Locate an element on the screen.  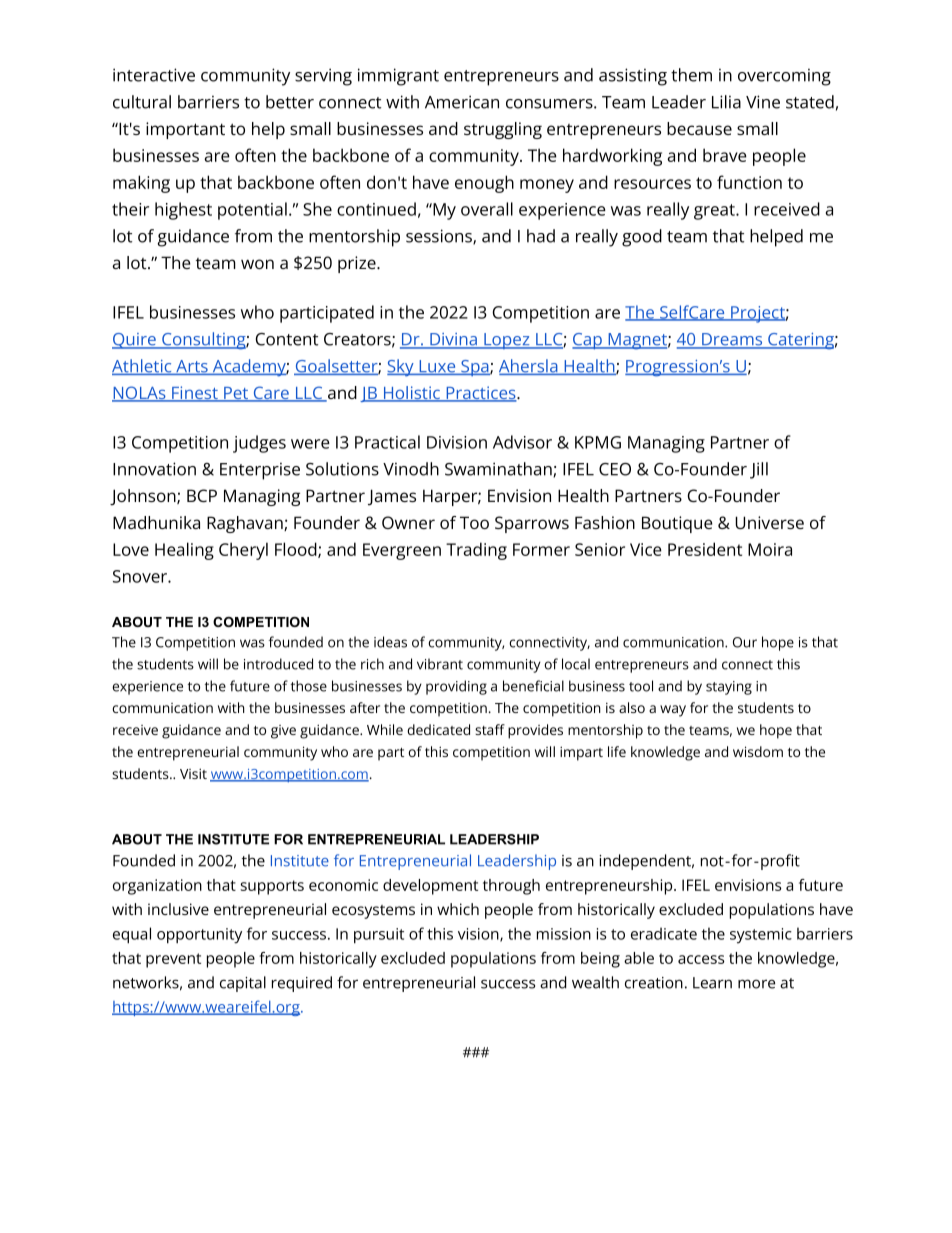
Lilia is located at coordinates (726, 102).
